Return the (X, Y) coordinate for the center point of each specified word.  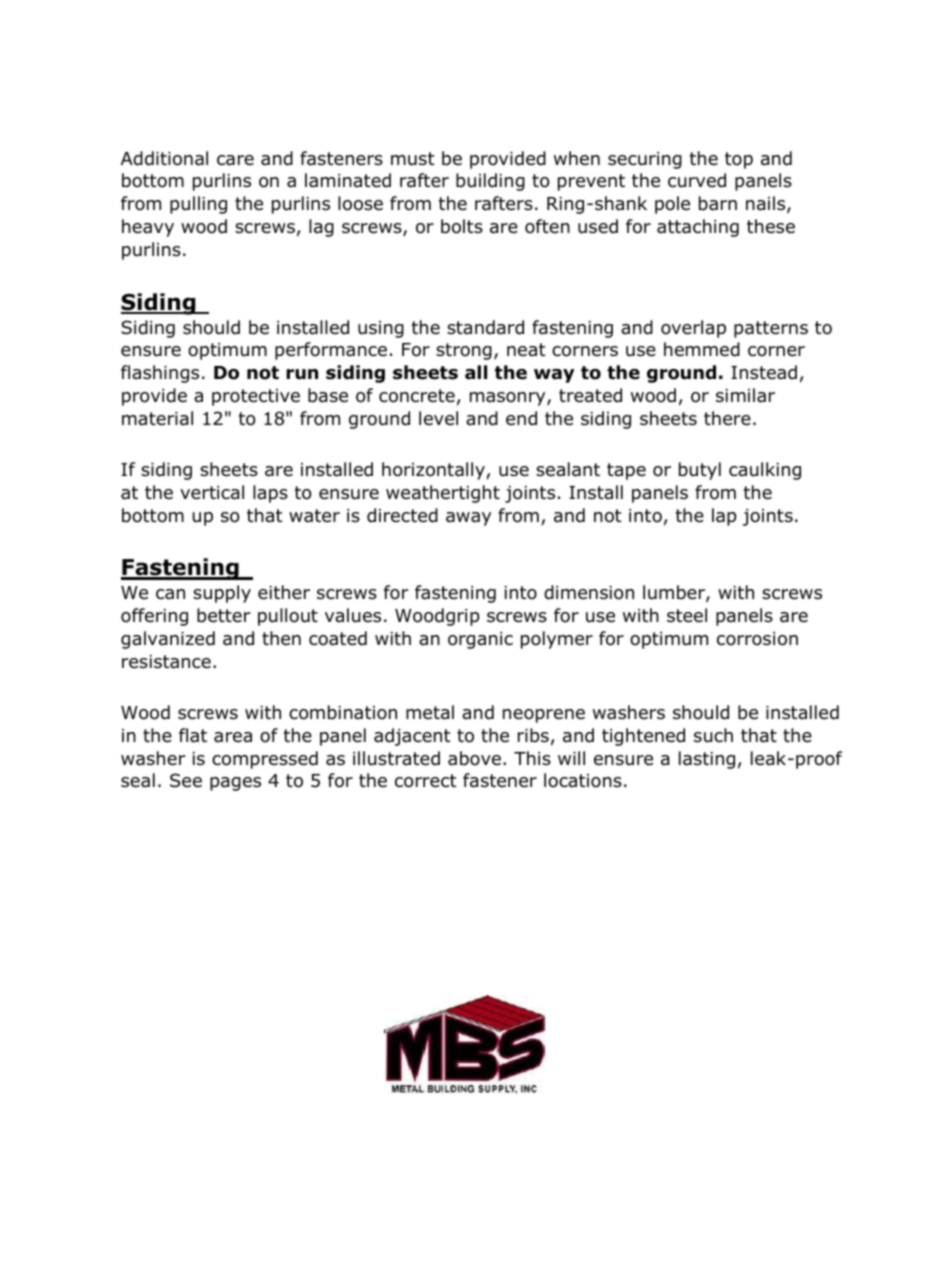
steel (687, 615)
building (490, 182)
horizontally (434, 471)
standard (485, 327)
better (224, 615)
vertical (212, 492)
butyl (700, 471)
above (474, 758)
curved (697, 180)
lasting (707, 760)
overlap (693, 329)
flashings (160, 374)
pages (235, 784)
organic (480, 640)
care (235, 160)
